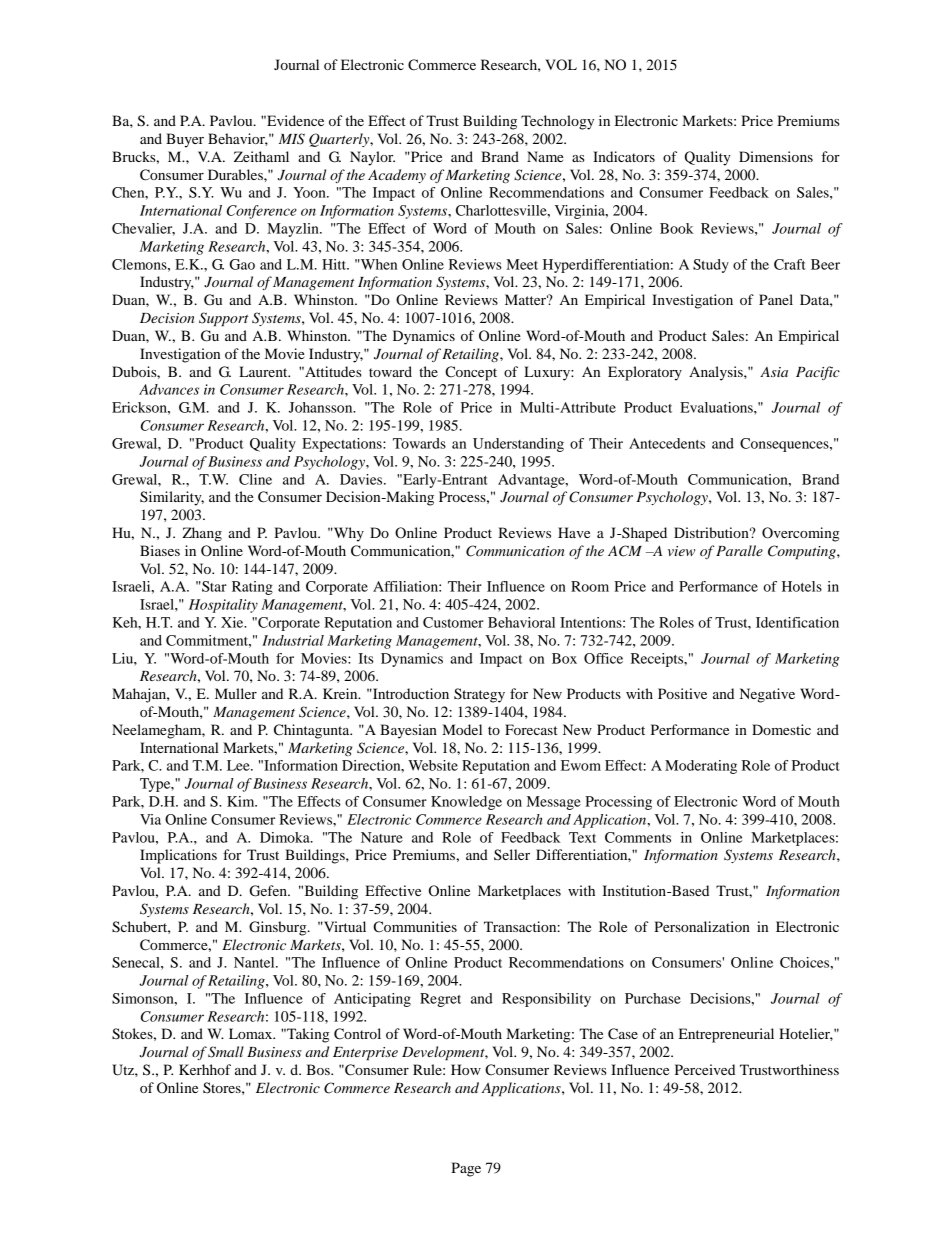 The image size is (952, 1233). Describe the element at coordinates (545, 156) in the screenshot. I see `Name` at that location.
